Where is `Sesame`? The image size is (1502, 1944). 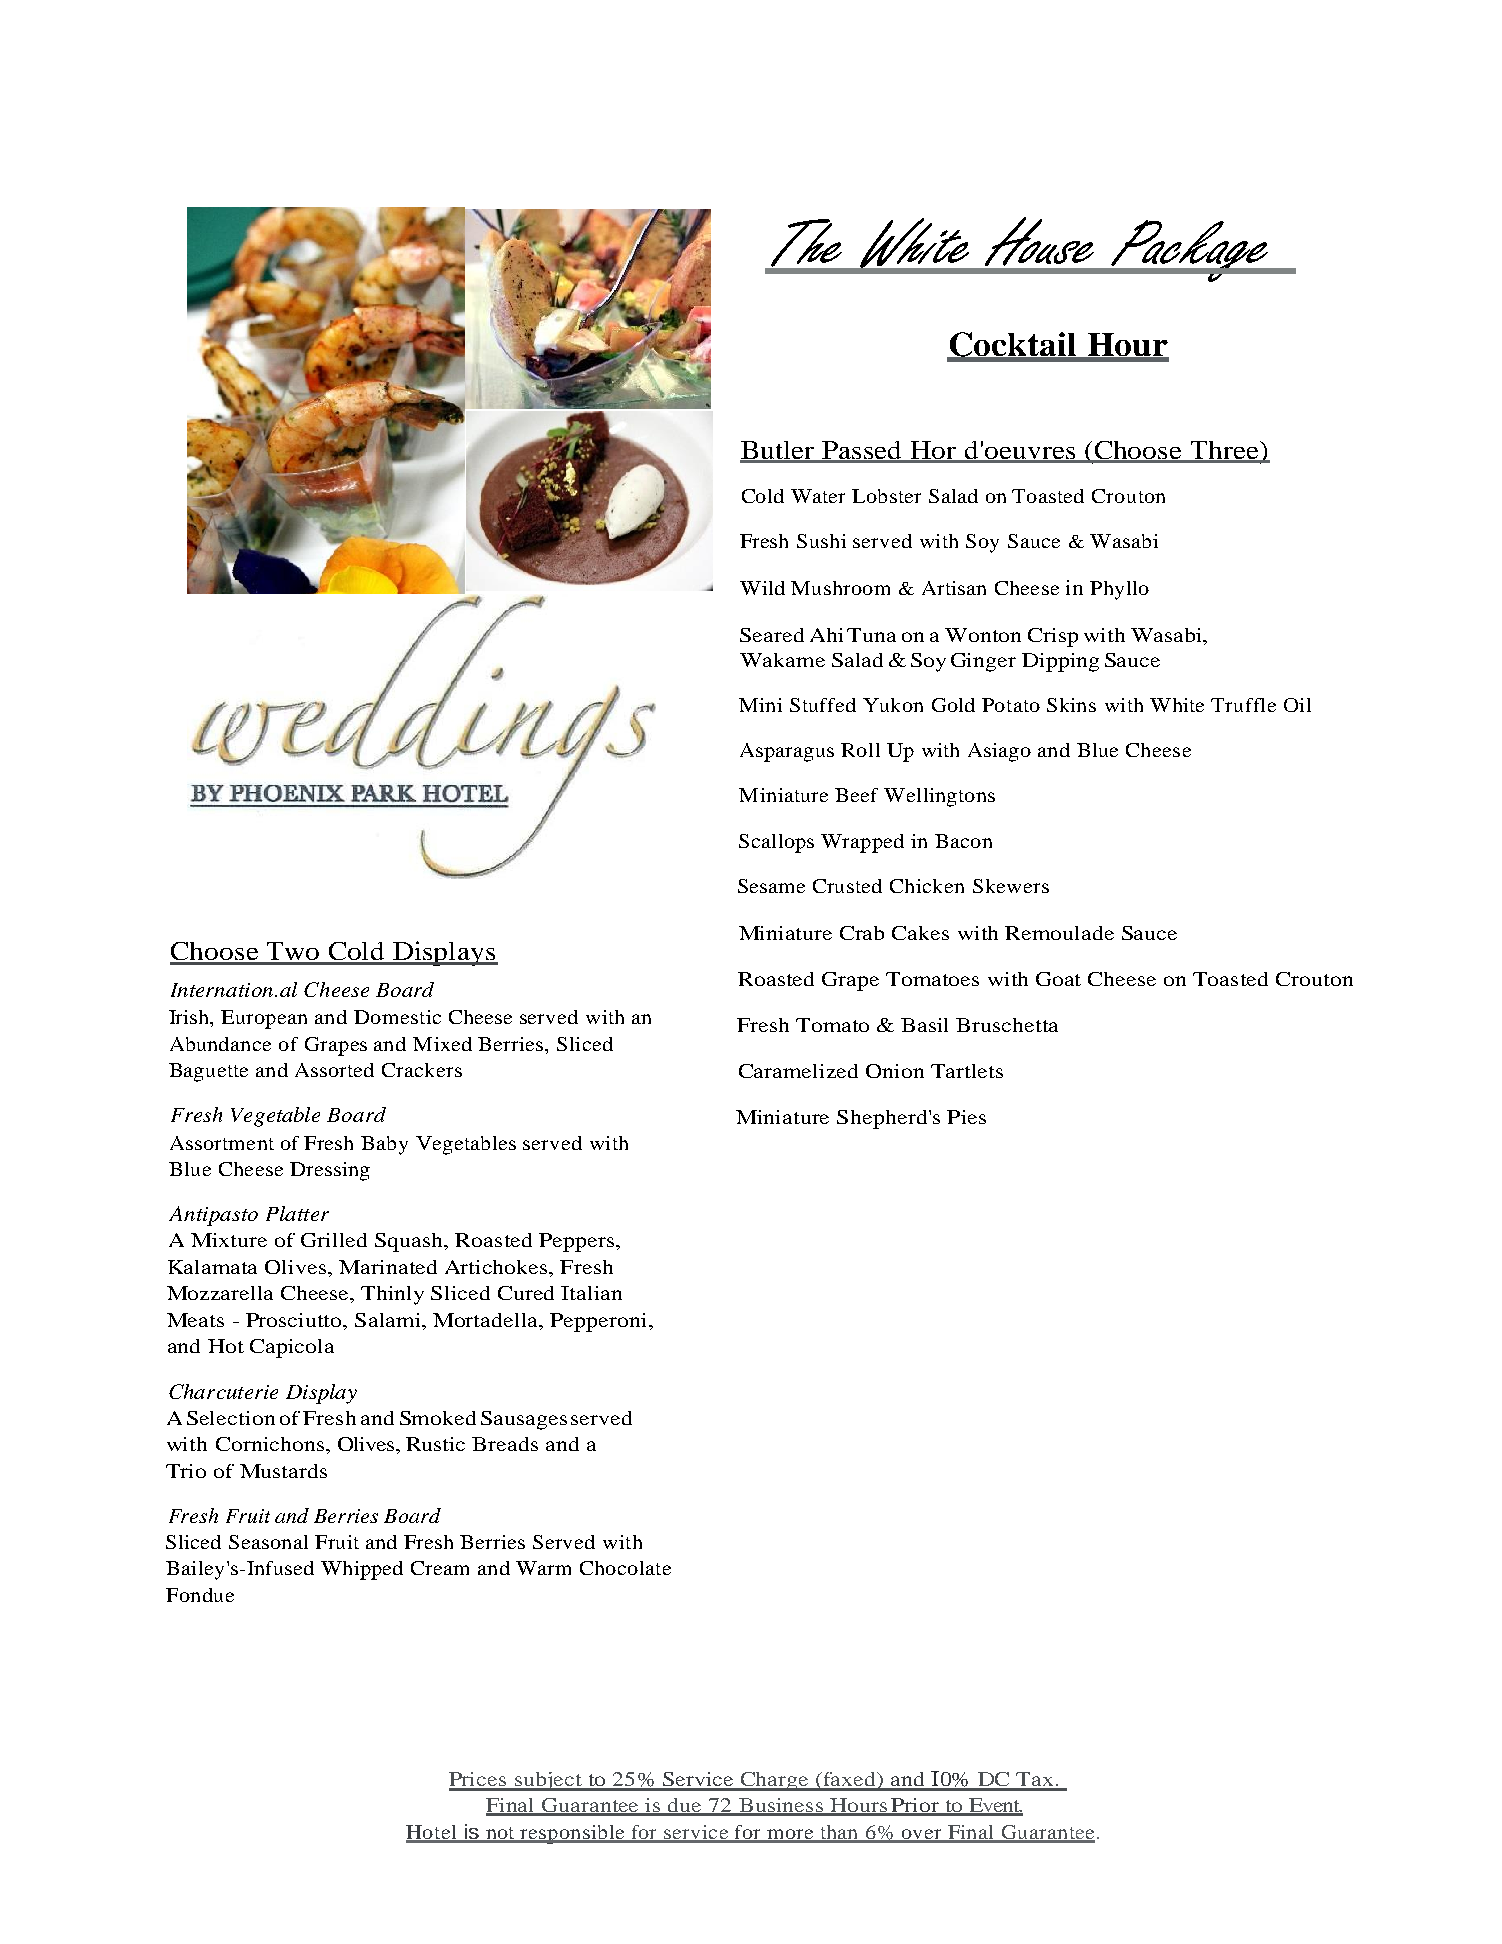 Sesame is located at coordinates (771, 886).
